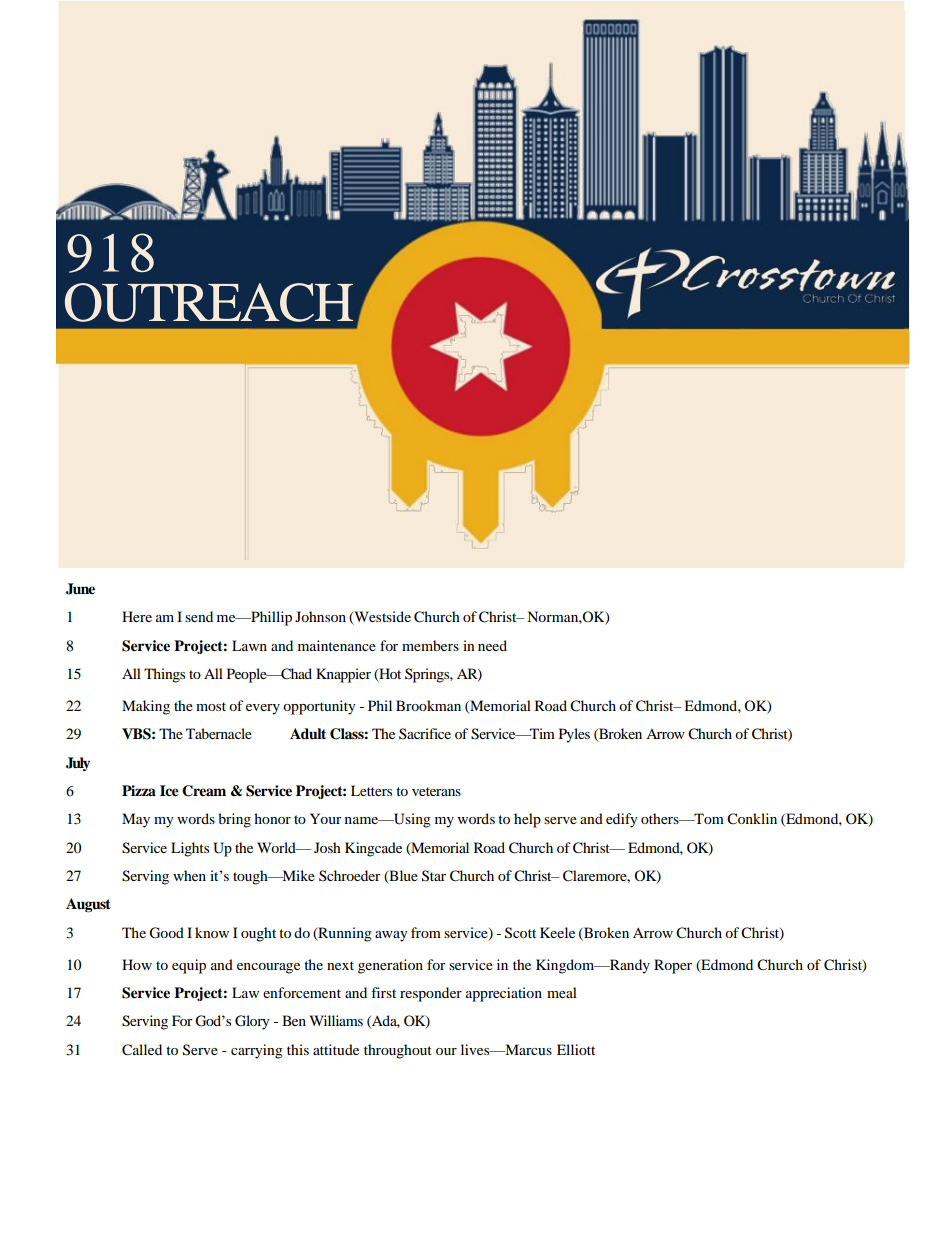 The width and height of the screenshot is (952, 1233). Describe the element at coordinates (209, 302) in the screenshot. I see `OUTREACH` at that location.
